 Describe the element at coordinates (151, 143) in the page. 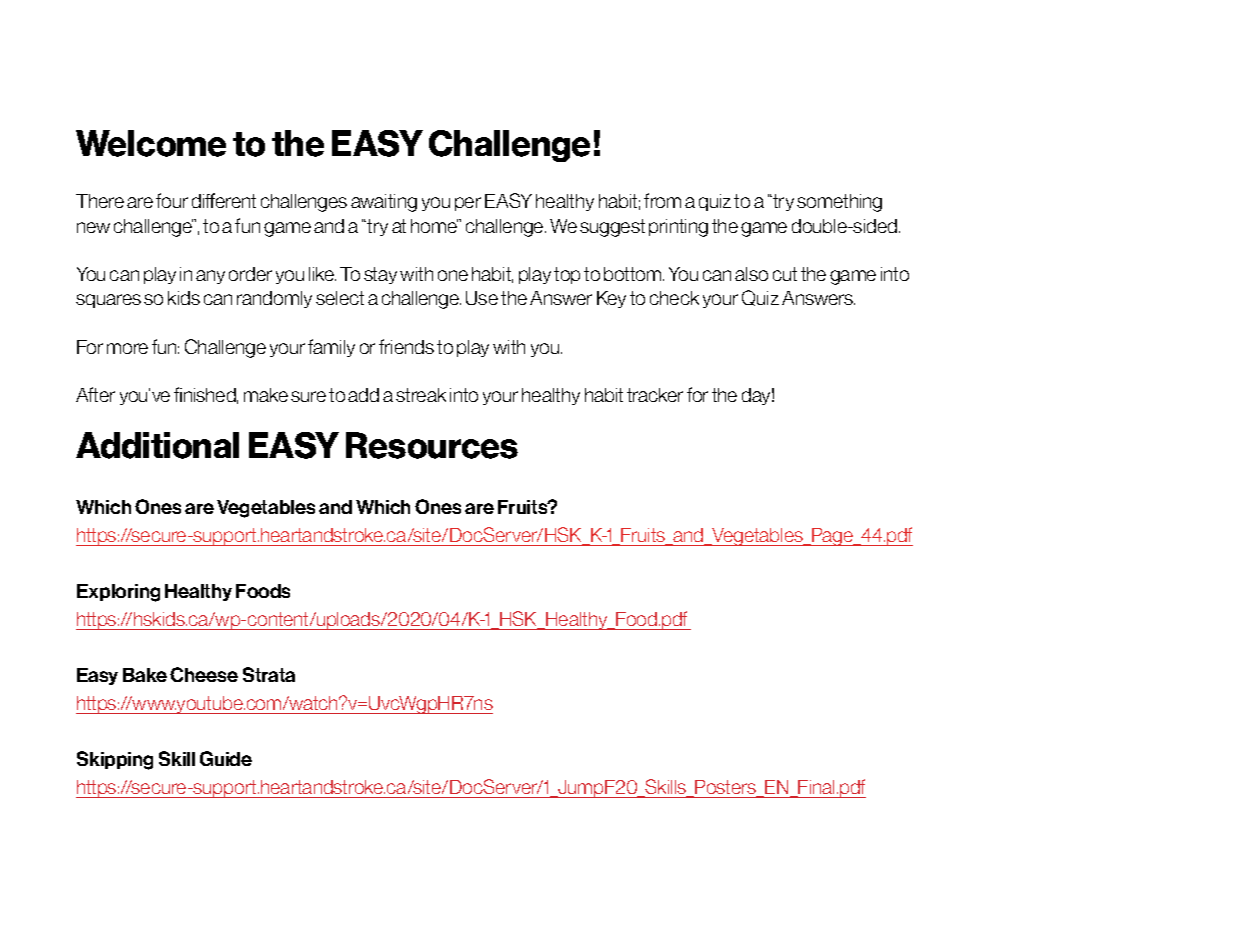

I see `Welcome` at that location.
